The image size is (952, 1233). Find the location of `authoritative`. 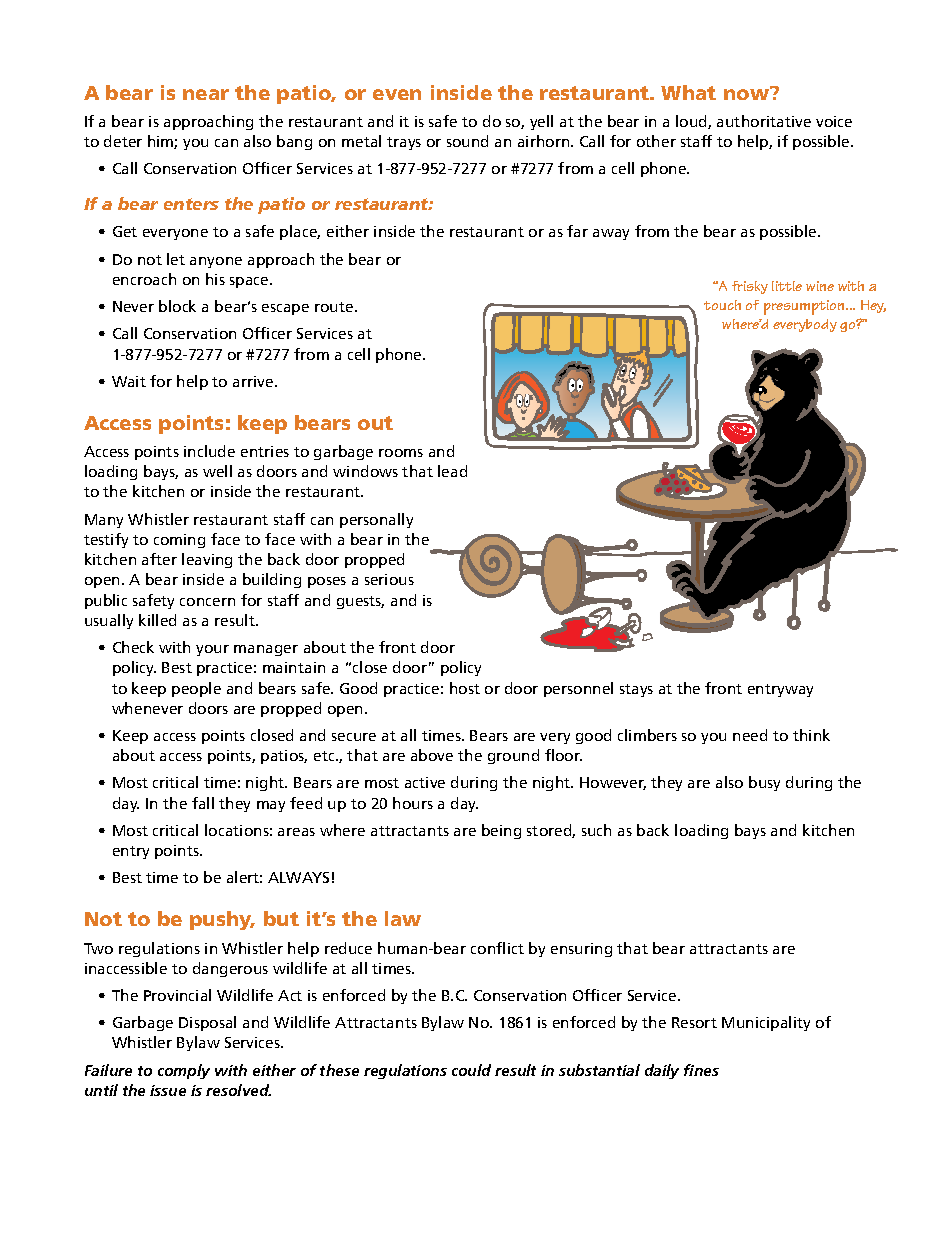

authoritative is located at coordinates (764, 121).
